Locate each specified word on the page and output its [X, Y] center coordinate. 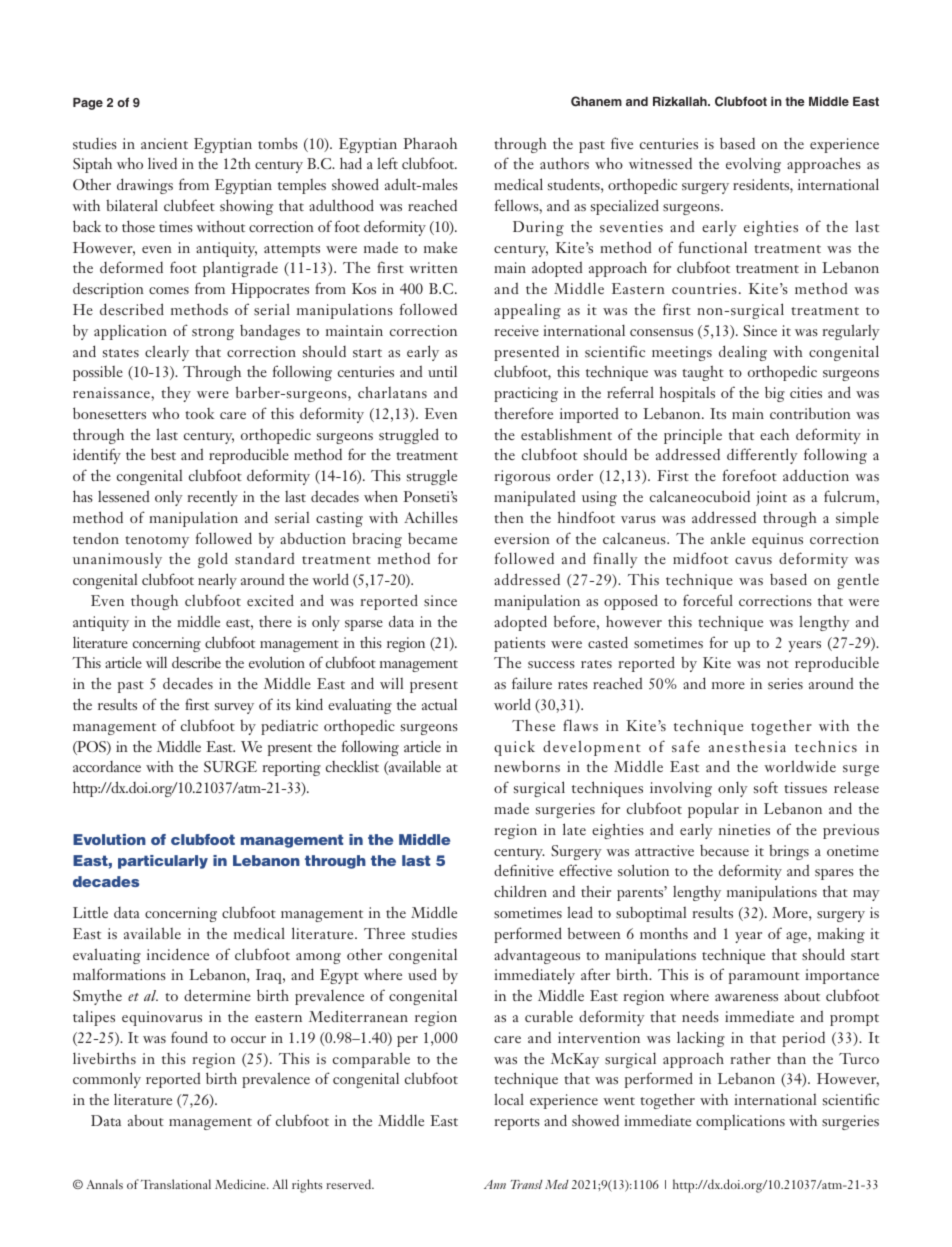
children [520, 891]
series [785, 683]
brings [789, 852]
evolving [753, 165]
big [775, 394]
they [176, 394]
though [154, 602]
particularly [163, 862]
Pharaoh [430, 143]
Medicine [241, 1184]
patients [519, 644]
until [442, 371]
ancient [164, 143]
